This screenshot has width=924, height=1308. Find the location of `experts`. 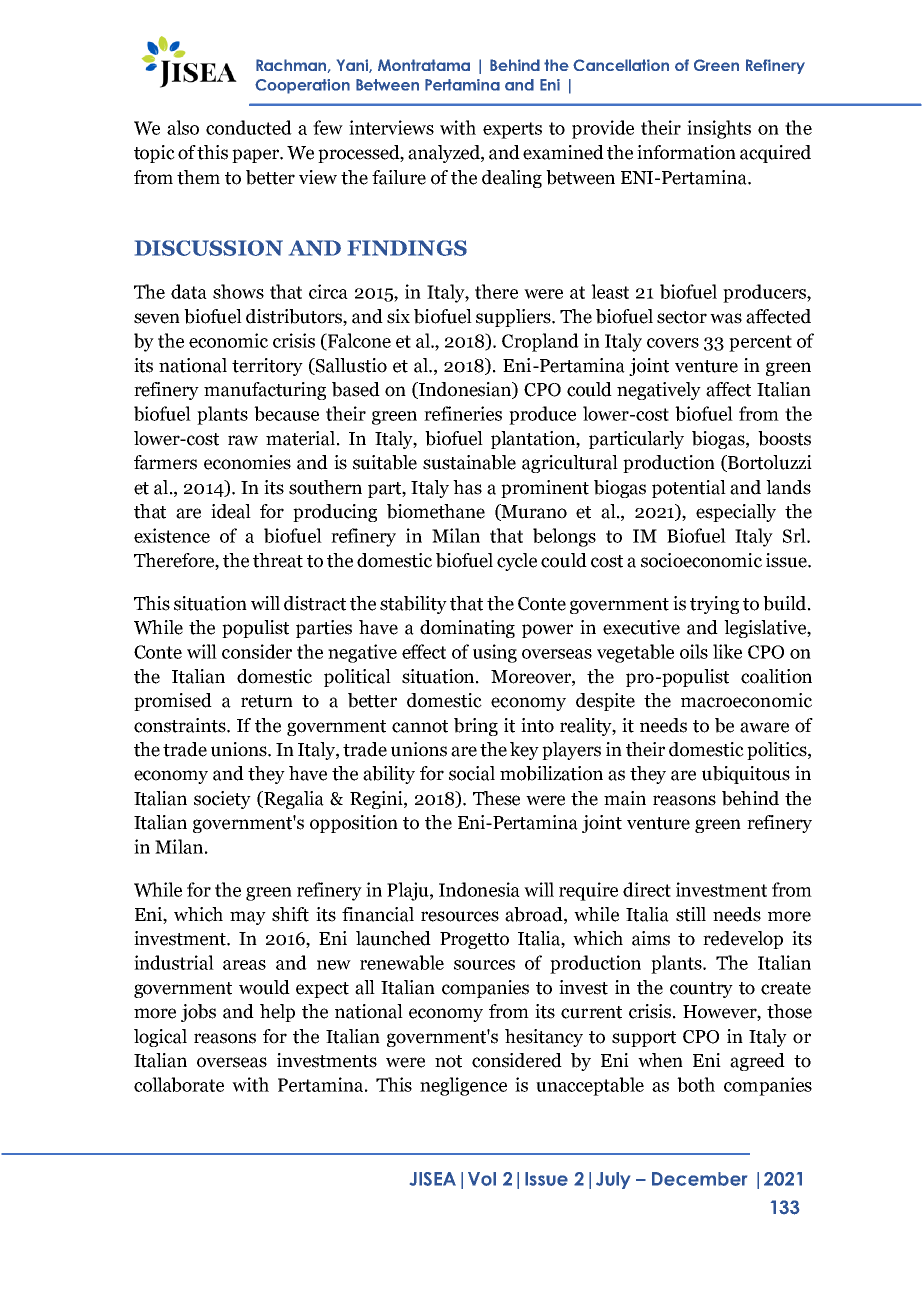

experts is located at coordinates (512, 130).
